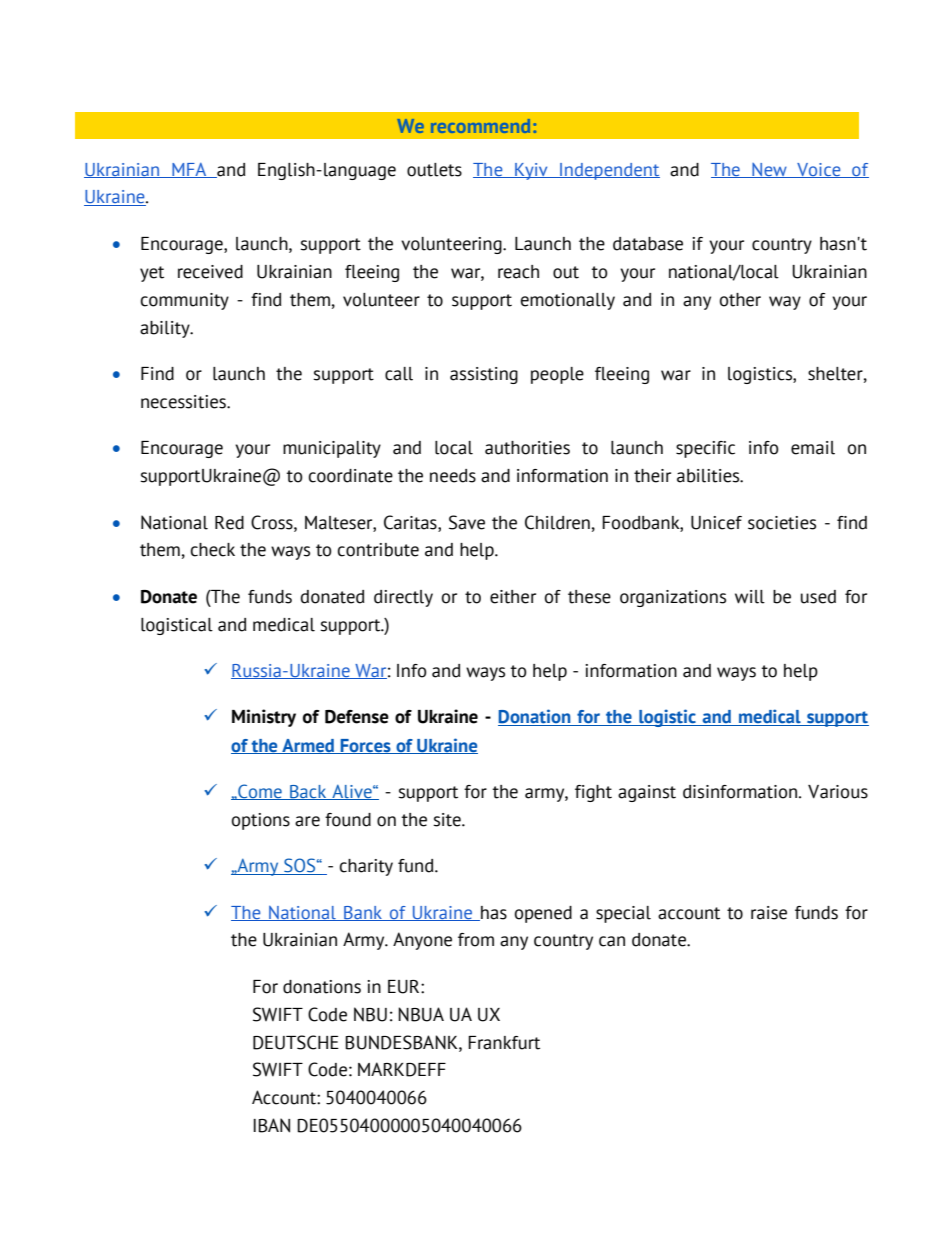 Image resolution: width=952 pixels, height=1233 pixels. Describe the element at coordinates (448, 820) in the image. I see `site` at that location.
